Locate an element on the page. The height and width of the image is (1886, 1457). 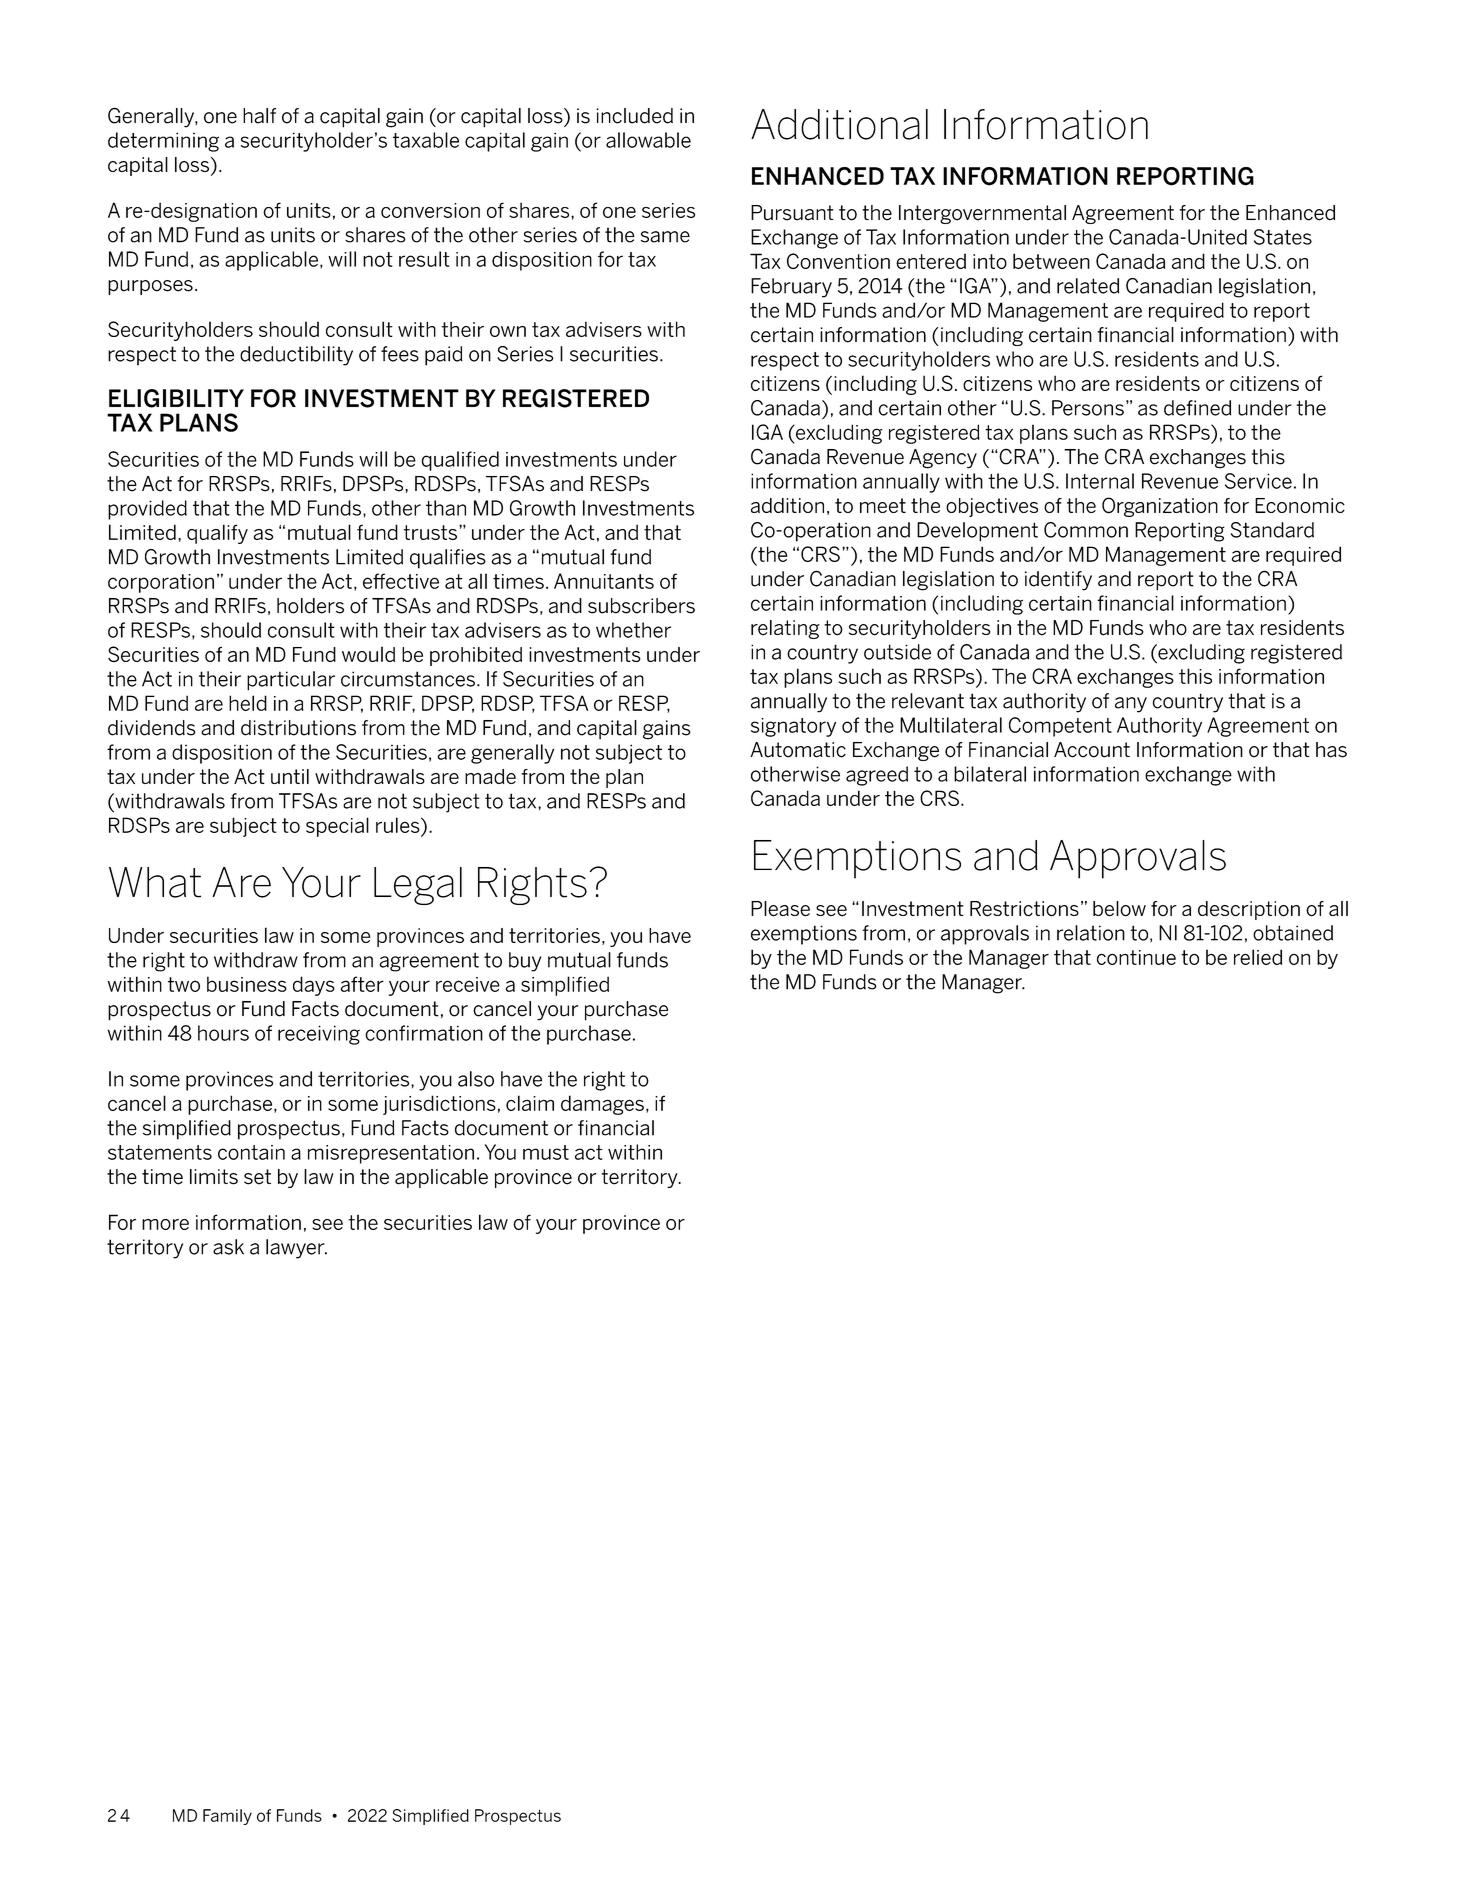
must is located at coordinates (546, 1152).
